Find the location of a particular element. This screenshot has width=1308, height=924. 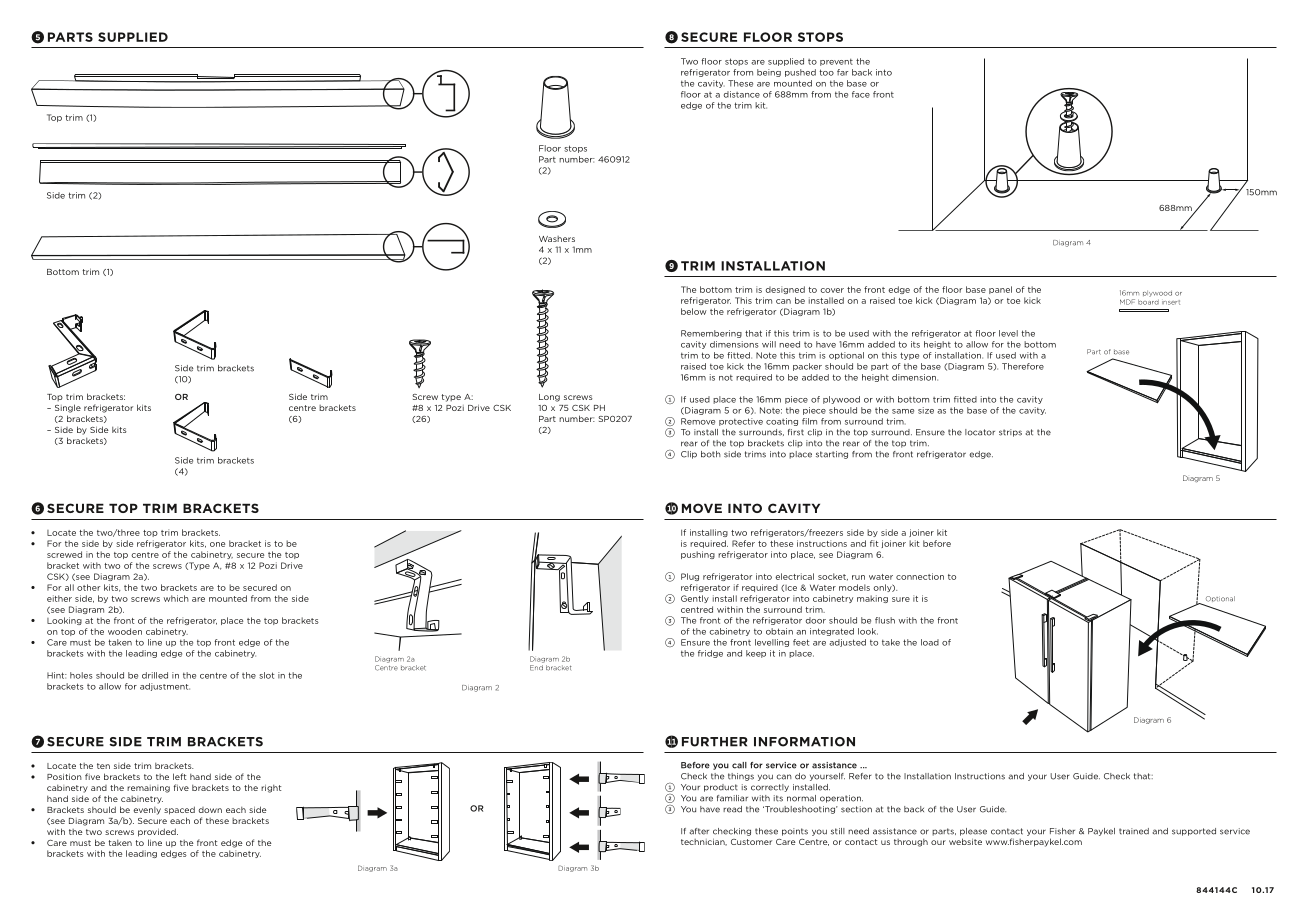

face is located at coordinates (861, 94).
